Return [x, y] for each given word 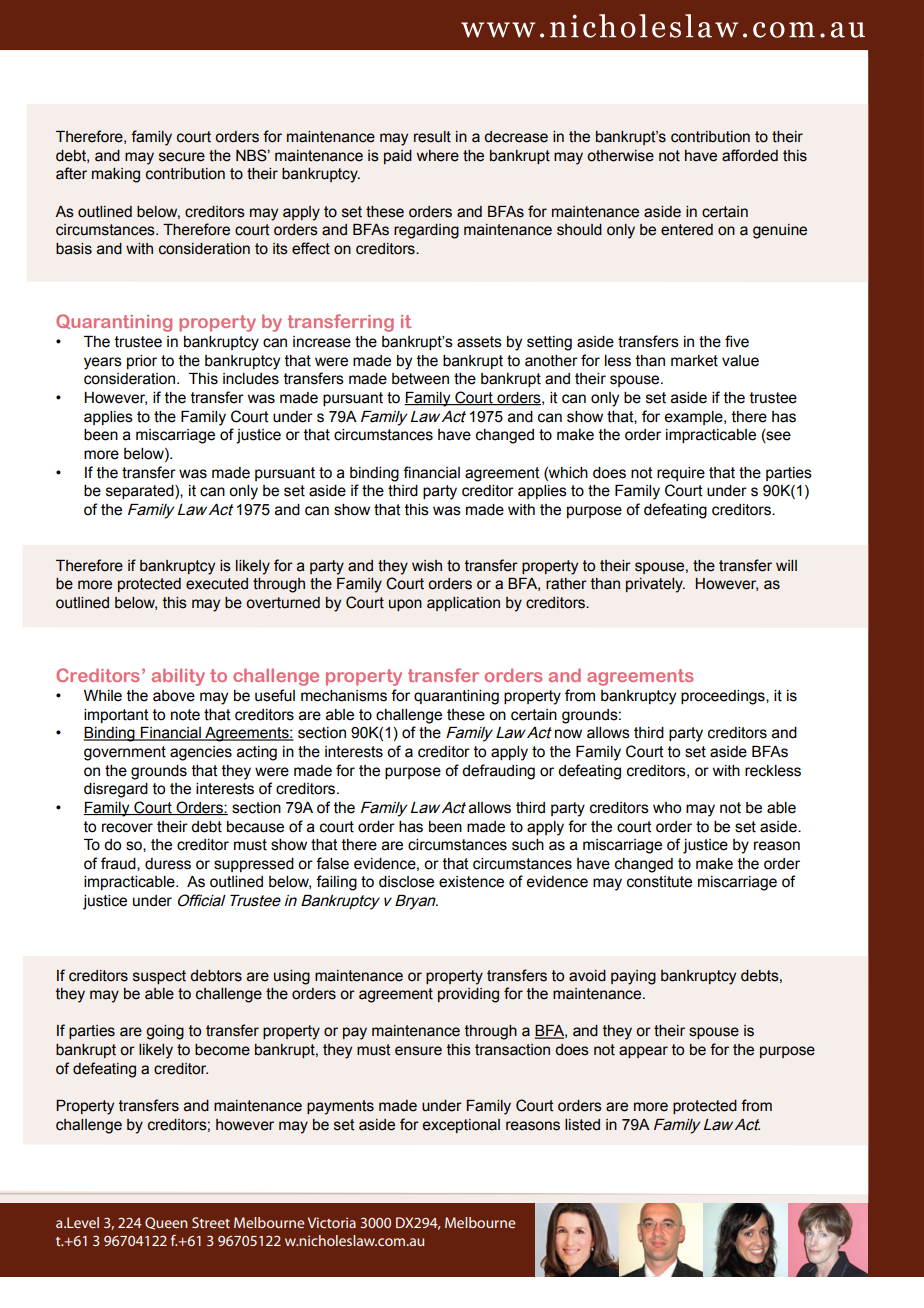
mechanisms [344, 696]
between [420, 379]
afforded [750, 155]
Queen [166, 1223]
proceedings [724, 697]
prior [142, 362]
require [681, 474]
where [438, 156]
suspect [159, 977]
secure [182, 157]
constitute [659, 882]
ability [178, 677]
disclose [406, 882]
